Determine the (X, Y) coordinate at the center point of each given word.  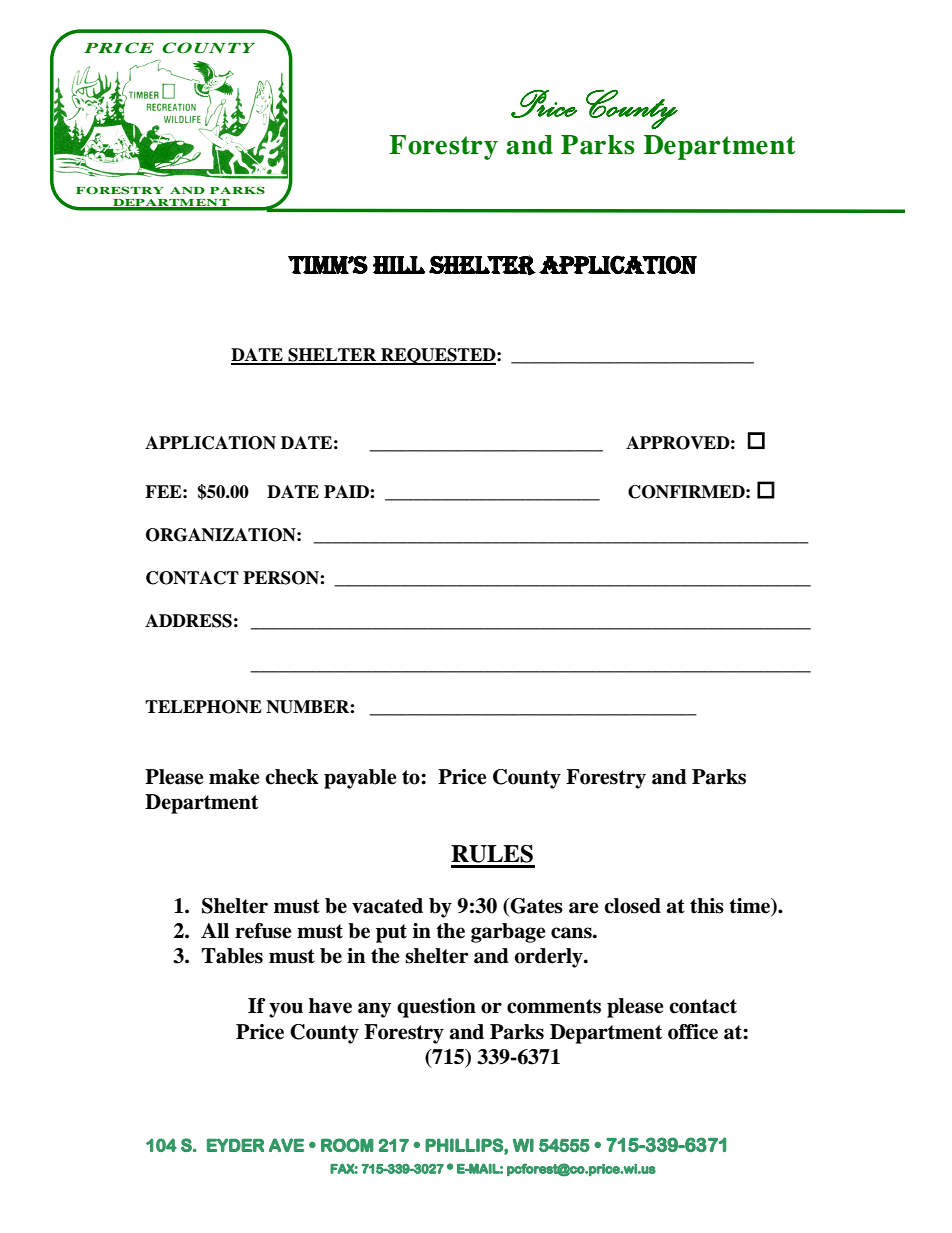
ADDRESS (188, 621)
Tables (232, 956)
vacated (387, 906)
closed (632, 906)
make (234, 777)
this (707, 906)
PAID (347, 491)
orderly (549, 958)
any (374, 1010)
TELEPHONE (203, 707)
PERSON (282, 578)
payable (360, 779)
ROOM (347, 1145)
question (436, 1008)
